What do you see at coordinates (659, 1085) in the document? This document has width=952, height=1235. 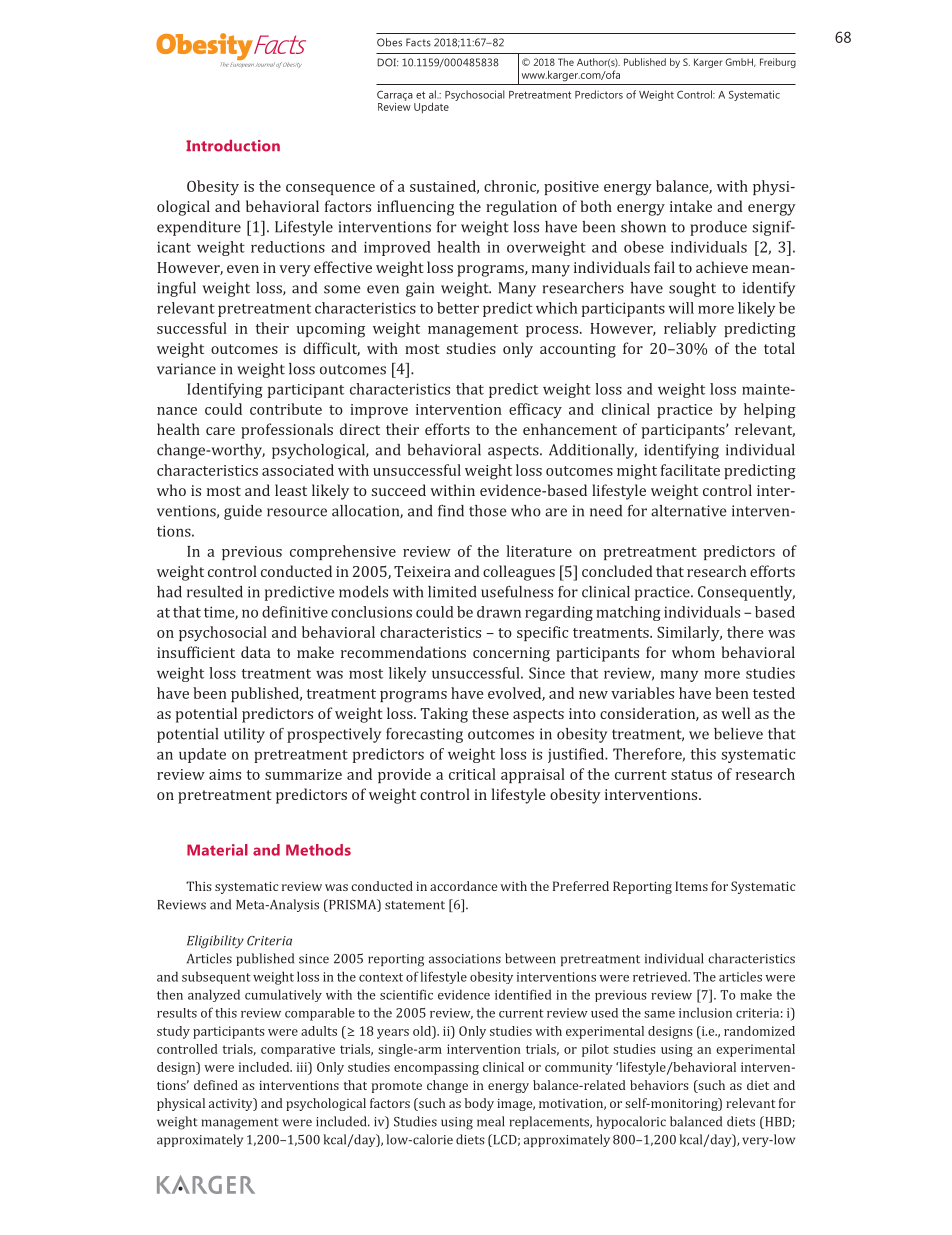 I see `behaviors` at bounding box center [659, 1085].
